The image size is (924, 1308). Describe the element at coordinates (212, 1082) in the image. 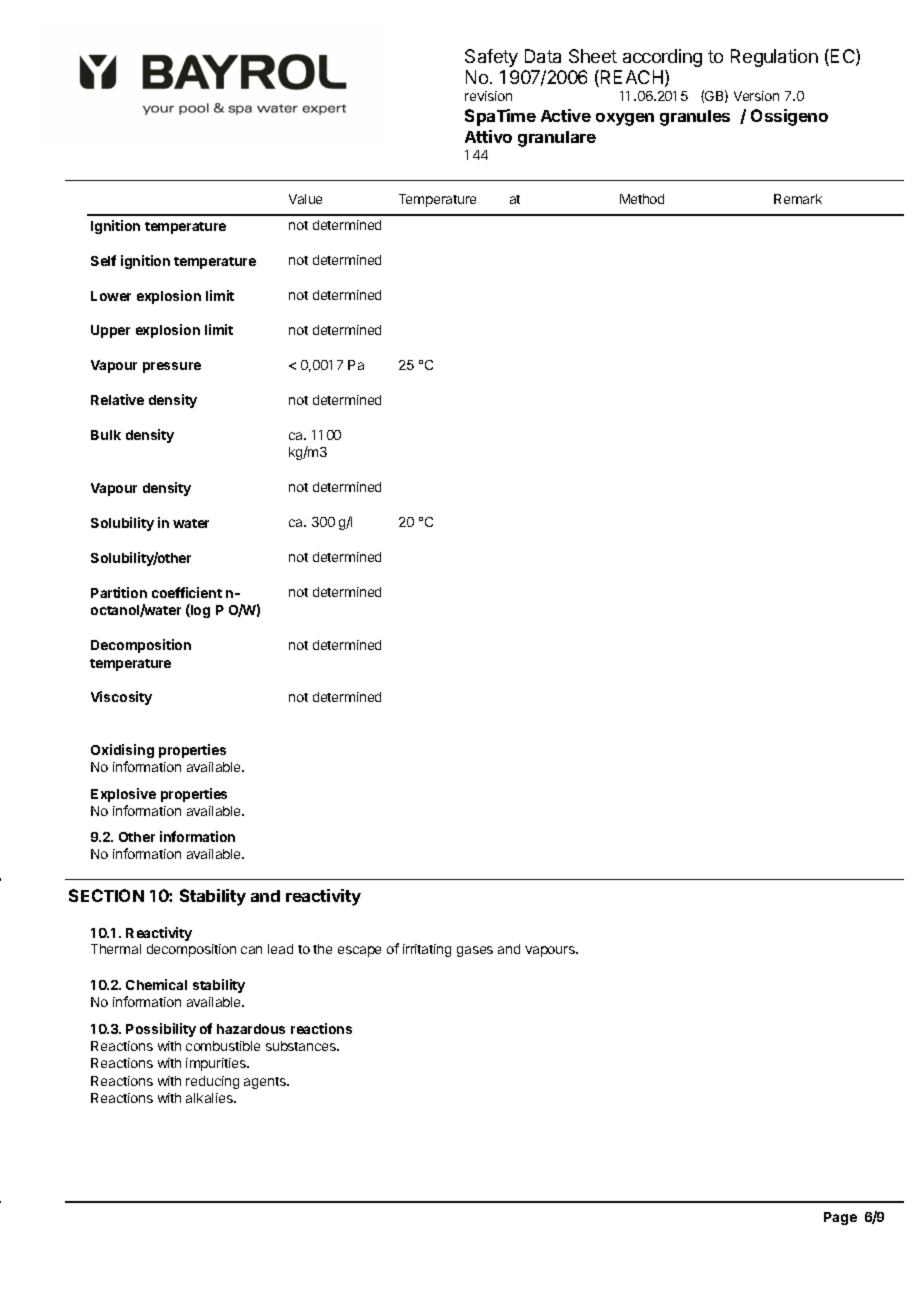

I see `reducing` at that location.
